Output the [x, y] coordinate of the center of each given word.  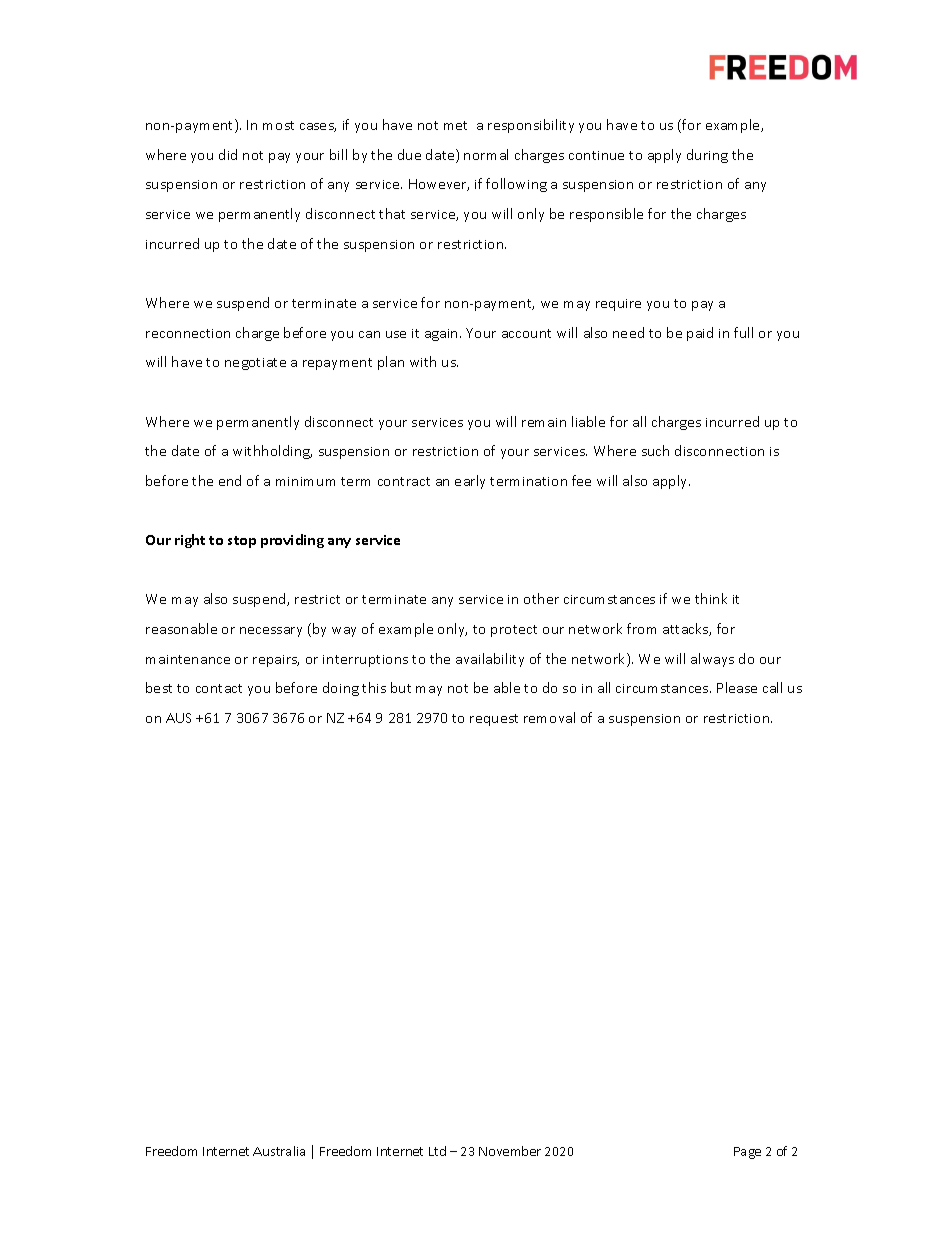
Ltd [437, 1151]
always [712, 660]
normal [486, 154]
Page [747, 1153]
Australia [279, 1151]
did [228, 154]
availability [490, 660]
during [707, 156]
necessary [271, 632]
